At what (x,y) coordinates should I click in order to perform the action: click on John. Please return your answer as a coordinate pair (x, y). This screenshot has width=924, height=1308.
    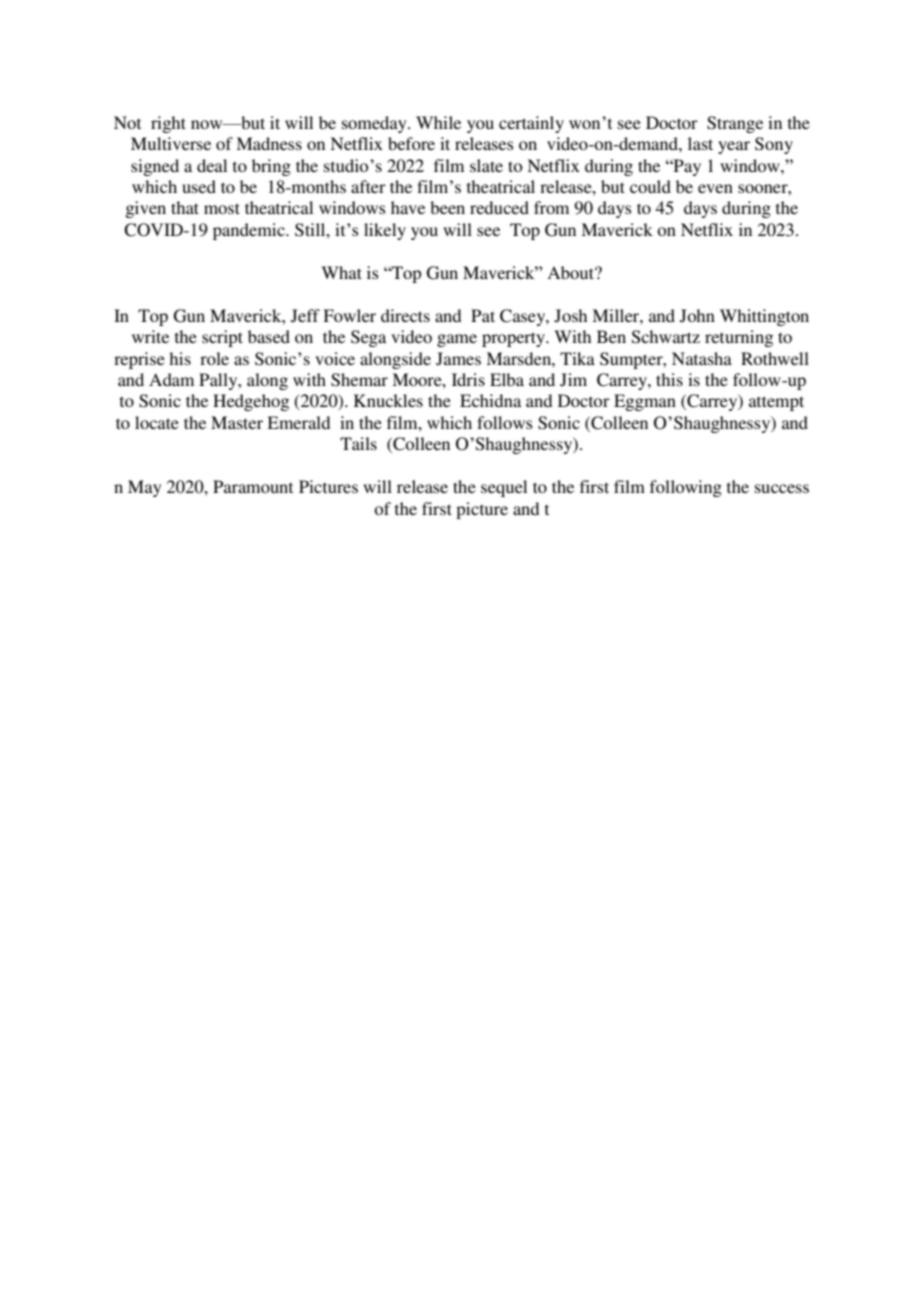
    Looking at the image, I should click on (697, 316).
